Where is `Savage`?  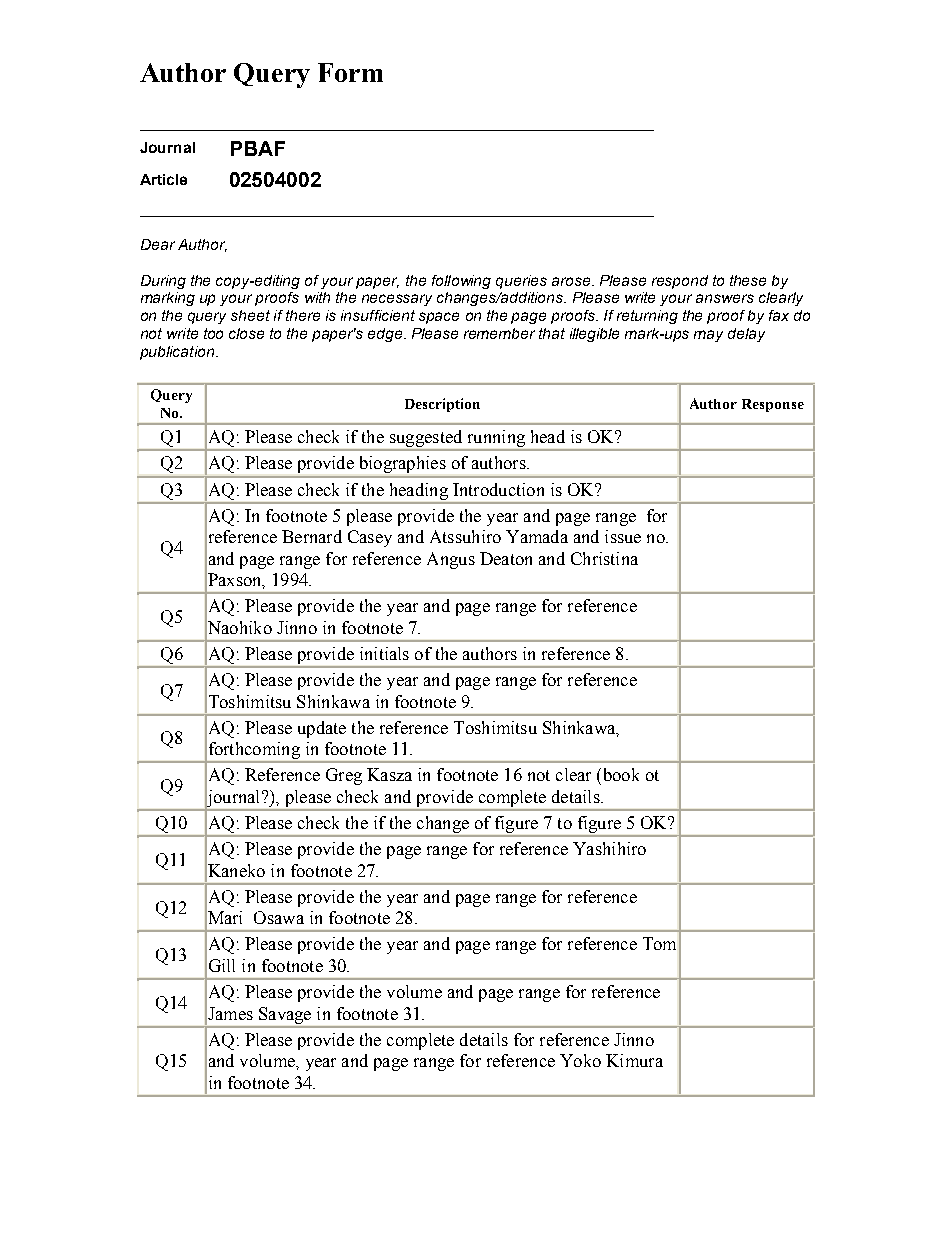 Savage is located at coordinates (285, 1015).
